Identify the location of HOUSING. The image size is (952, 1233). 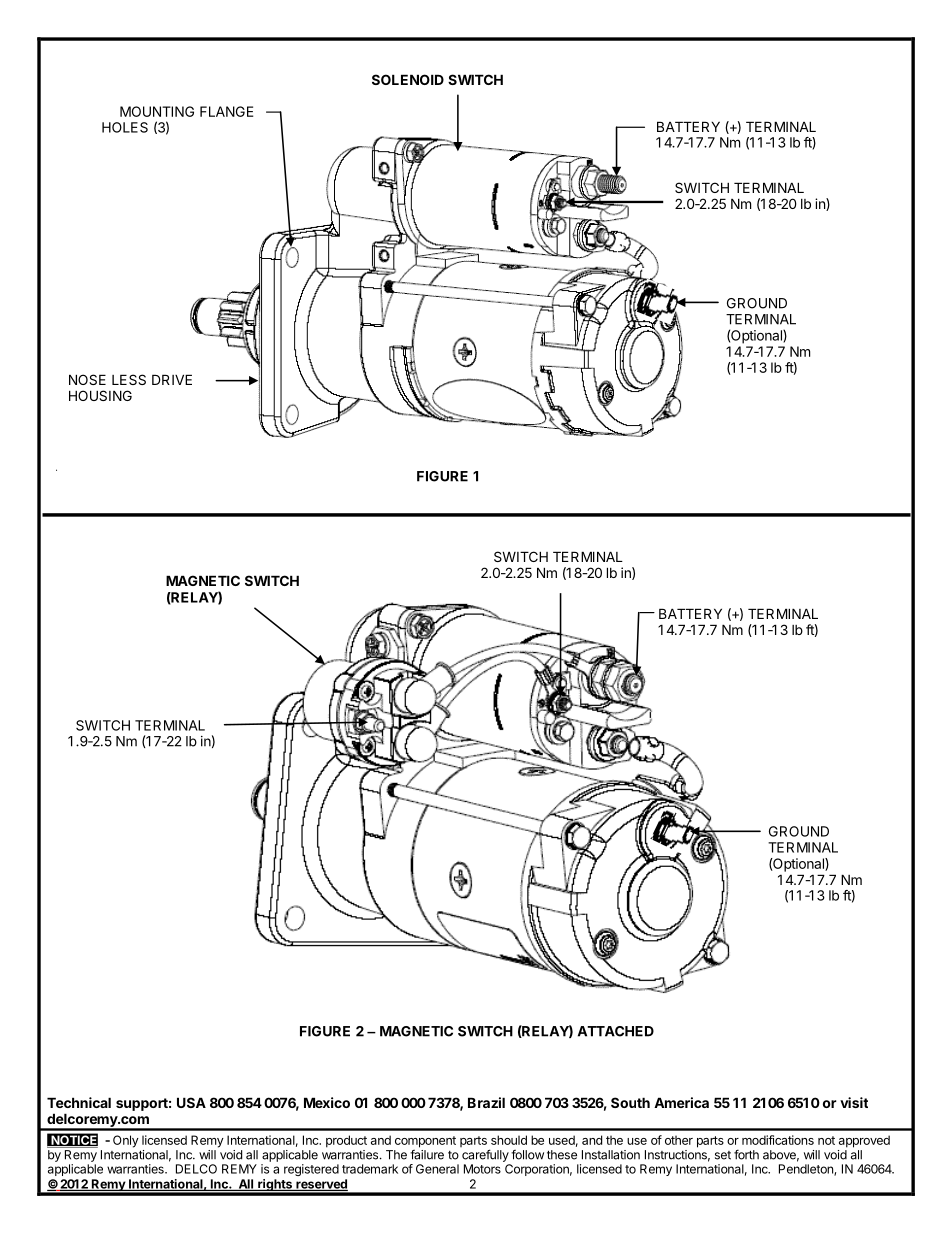
(100, 395).
